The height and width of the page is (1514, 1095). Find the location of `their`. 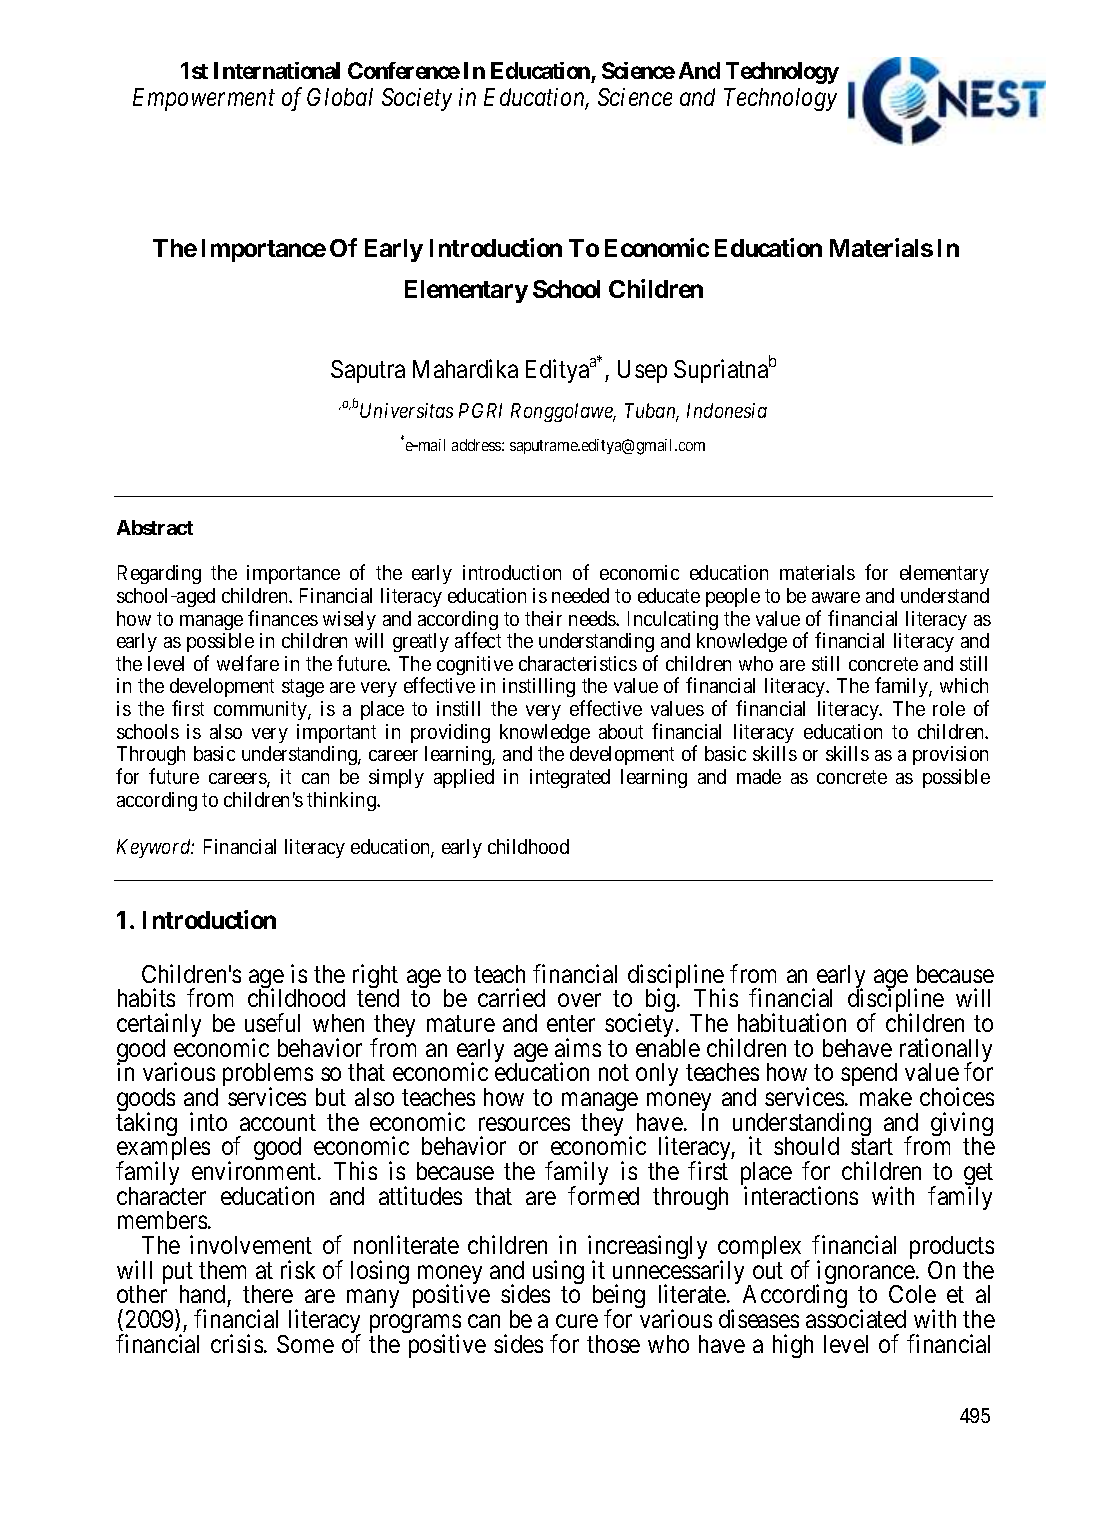

their is located at coordinates (543, 618).
